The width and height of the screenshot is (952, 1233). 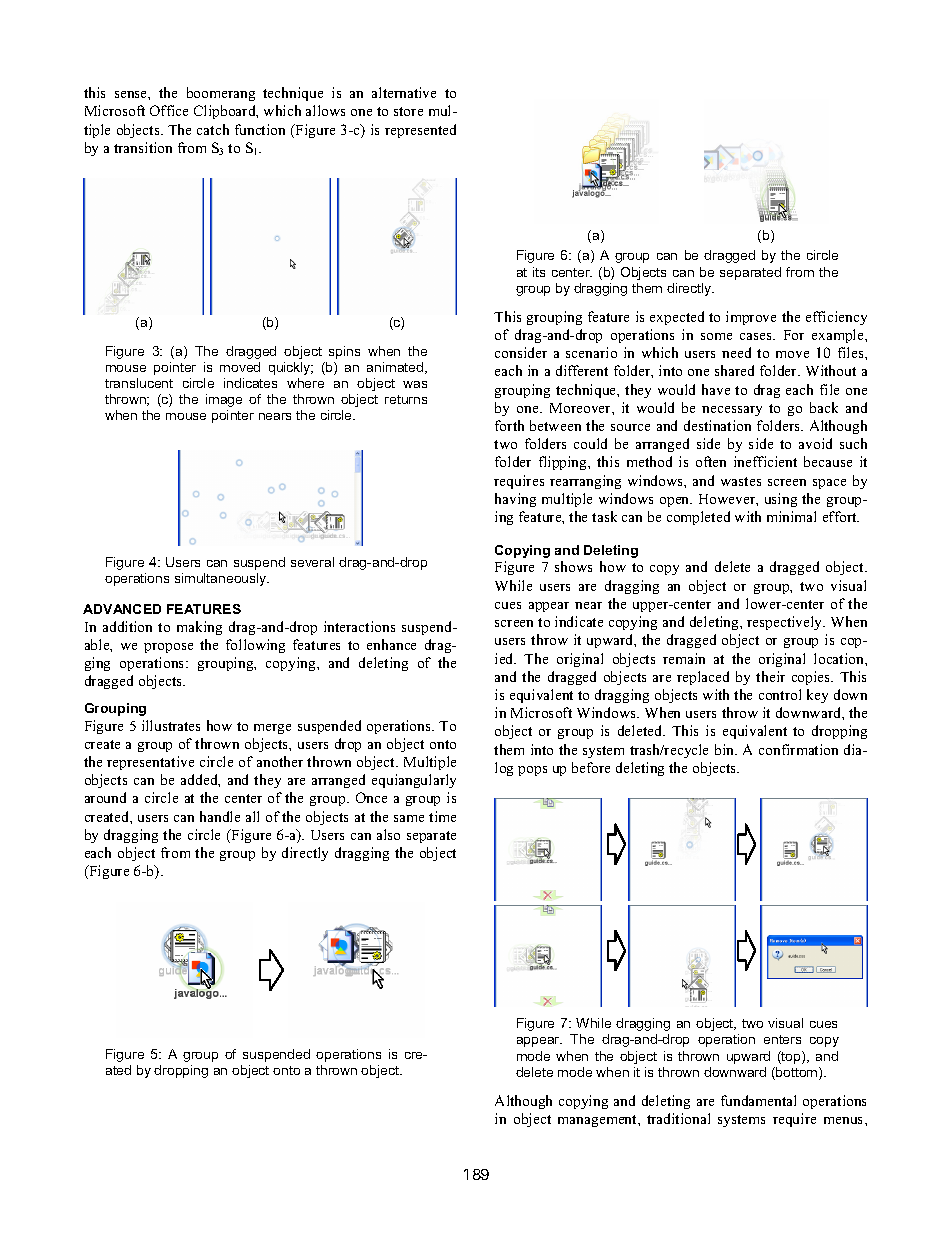 I want to click on control, so click(x=780, y=694).
